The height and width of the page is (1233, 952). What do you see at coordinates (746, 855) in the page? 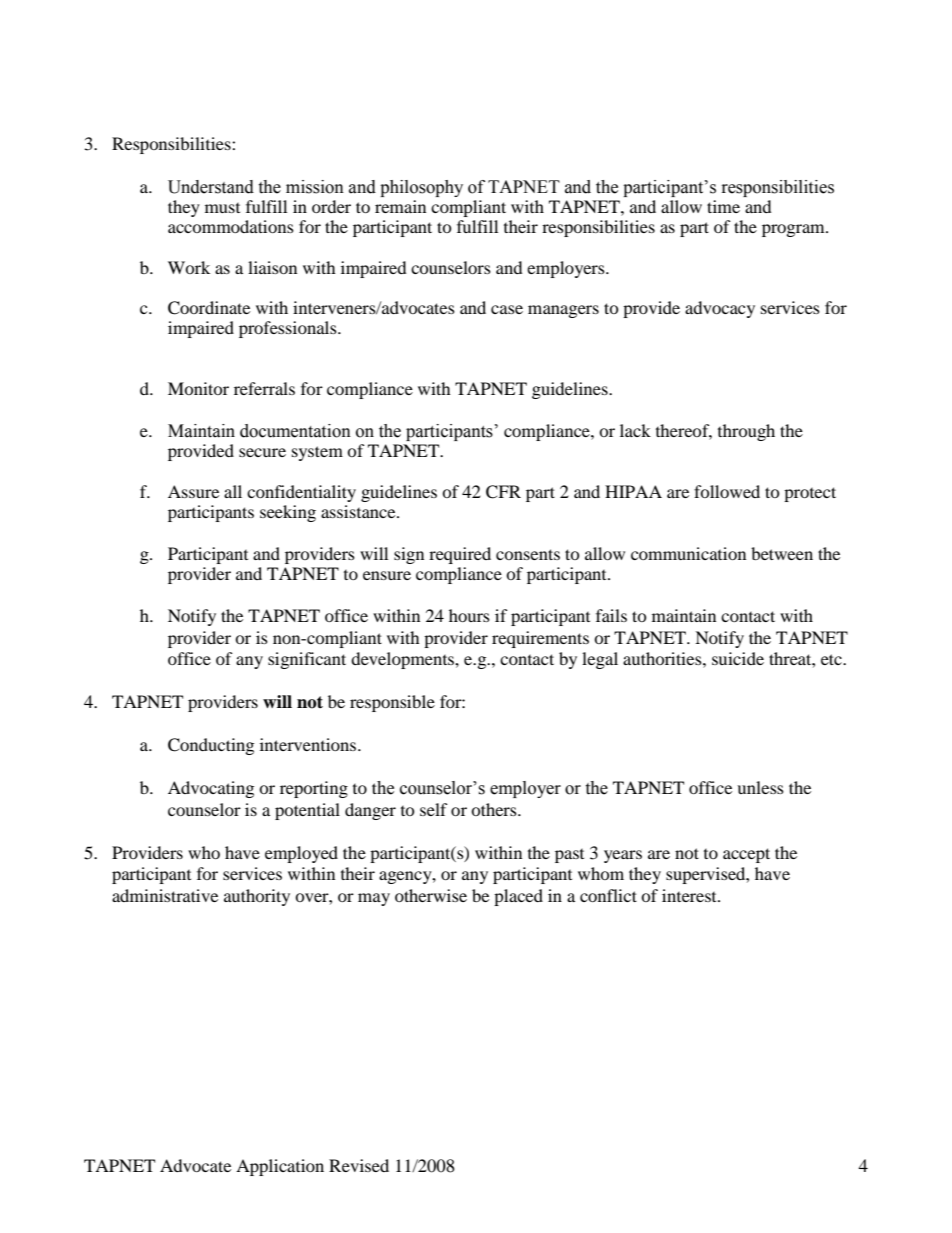
I see `accept` at bounding box center [746, 855].
